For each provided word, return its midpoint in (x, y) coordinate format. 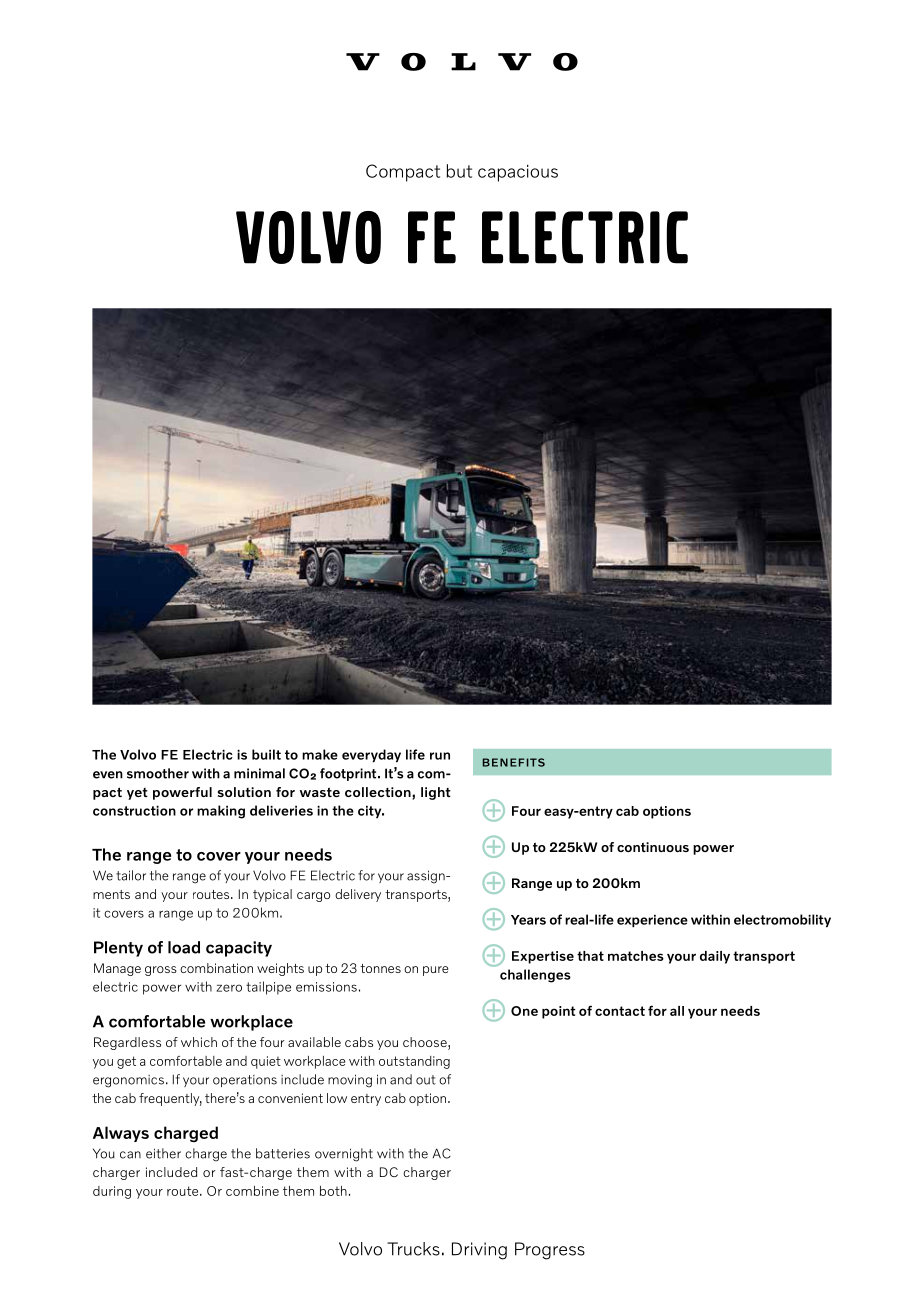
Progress (550, 1251)
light (436, 793)
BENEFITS (514, 762)
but (459, 171)
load (184, 947)
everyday (371, 755)
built (266, 754)
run (440, 756)
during (112, 1192)
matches (636, 956)
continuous (653, 847)
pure (435, 971)
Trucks (413, 1249)
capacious (518, 173)
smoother (158, 773)
